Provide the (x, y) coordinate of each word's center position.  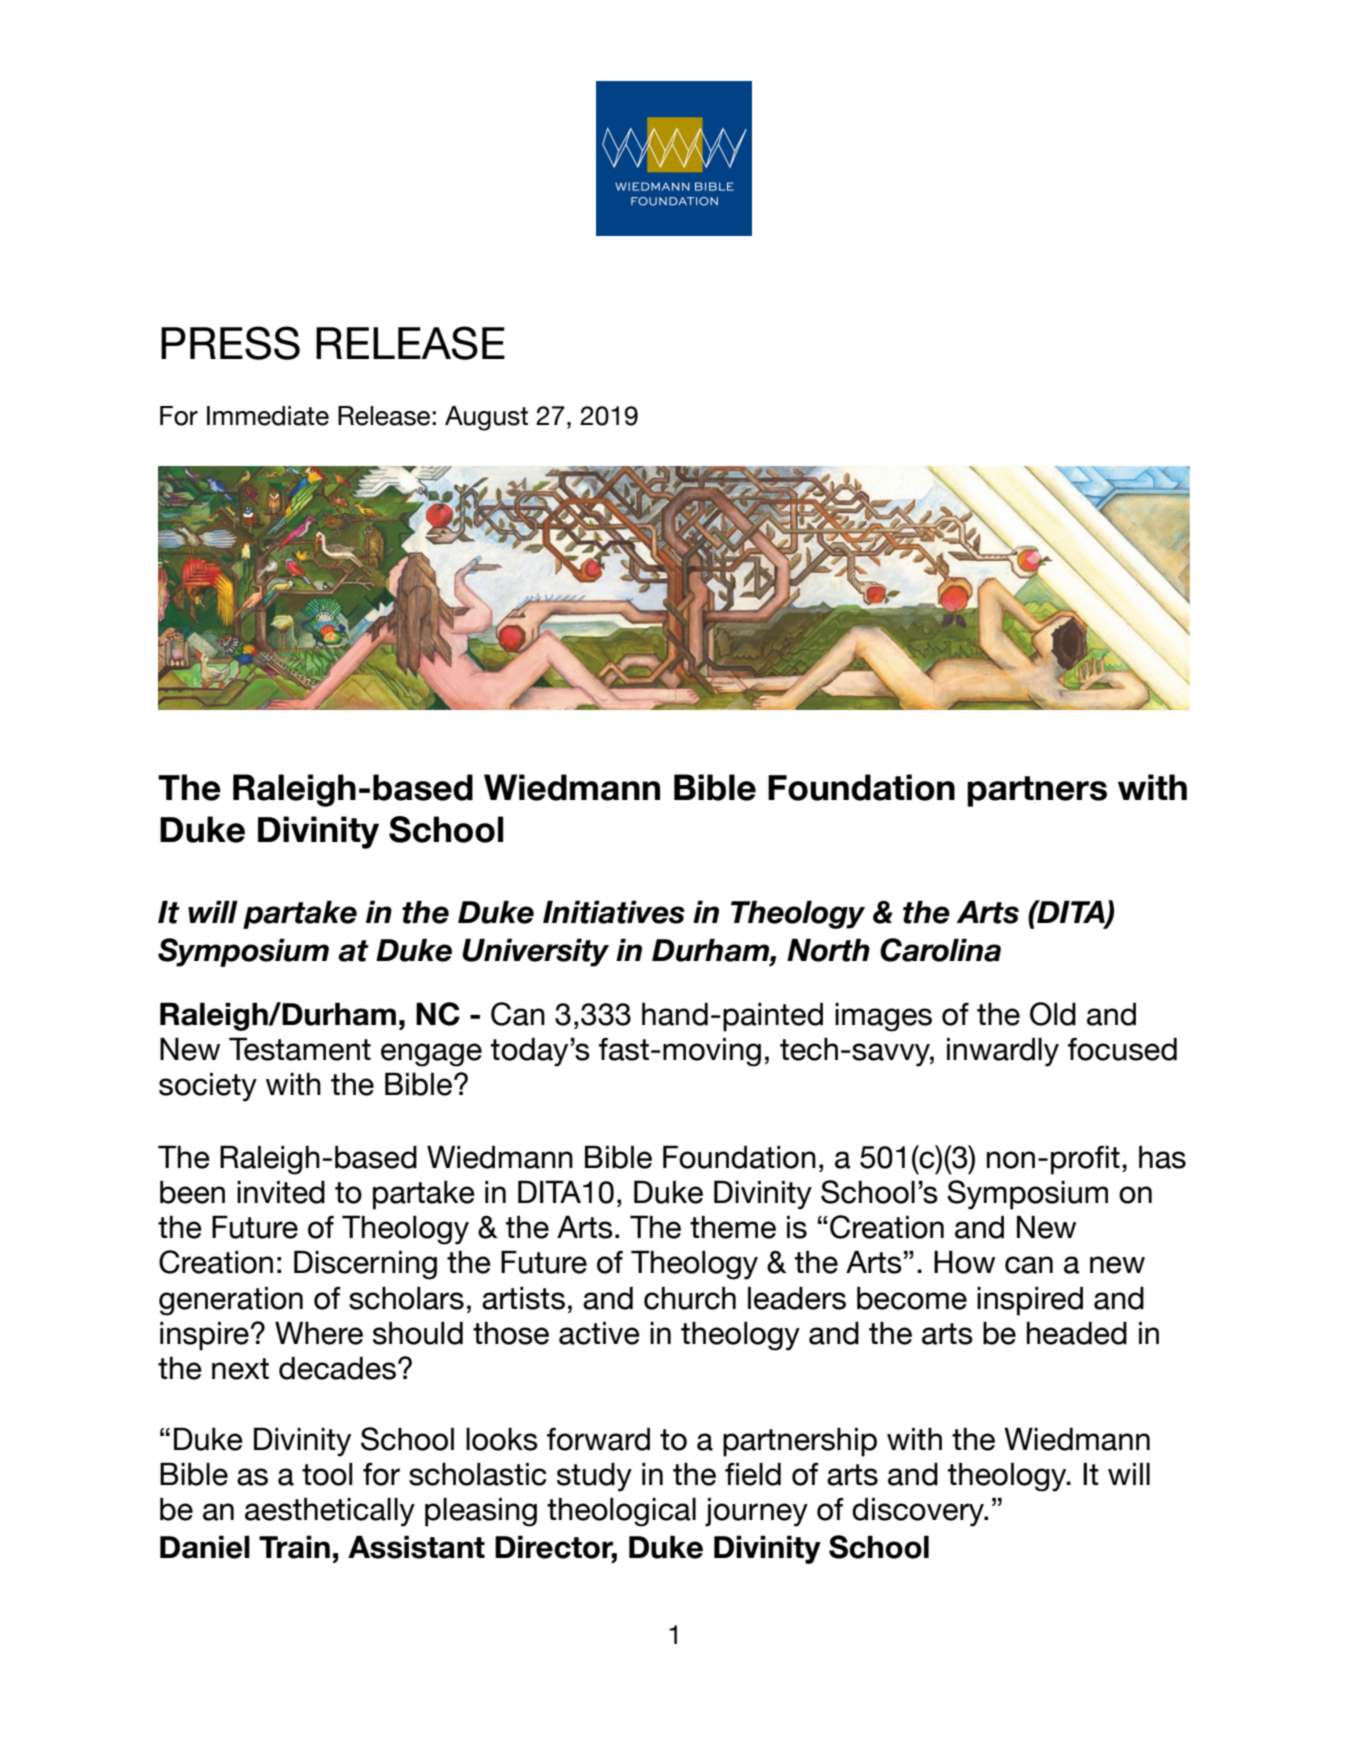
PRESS (230, 343)
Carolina (940, 950)
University (535, 952)
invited (281, 1192)
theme (733, 1227)
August (486, 418)
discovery (919, 1512)
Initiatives (614, 912)
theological (621, 1512)
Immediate (268, 416)
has (1162, 1157)
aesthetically (330, 1512)
